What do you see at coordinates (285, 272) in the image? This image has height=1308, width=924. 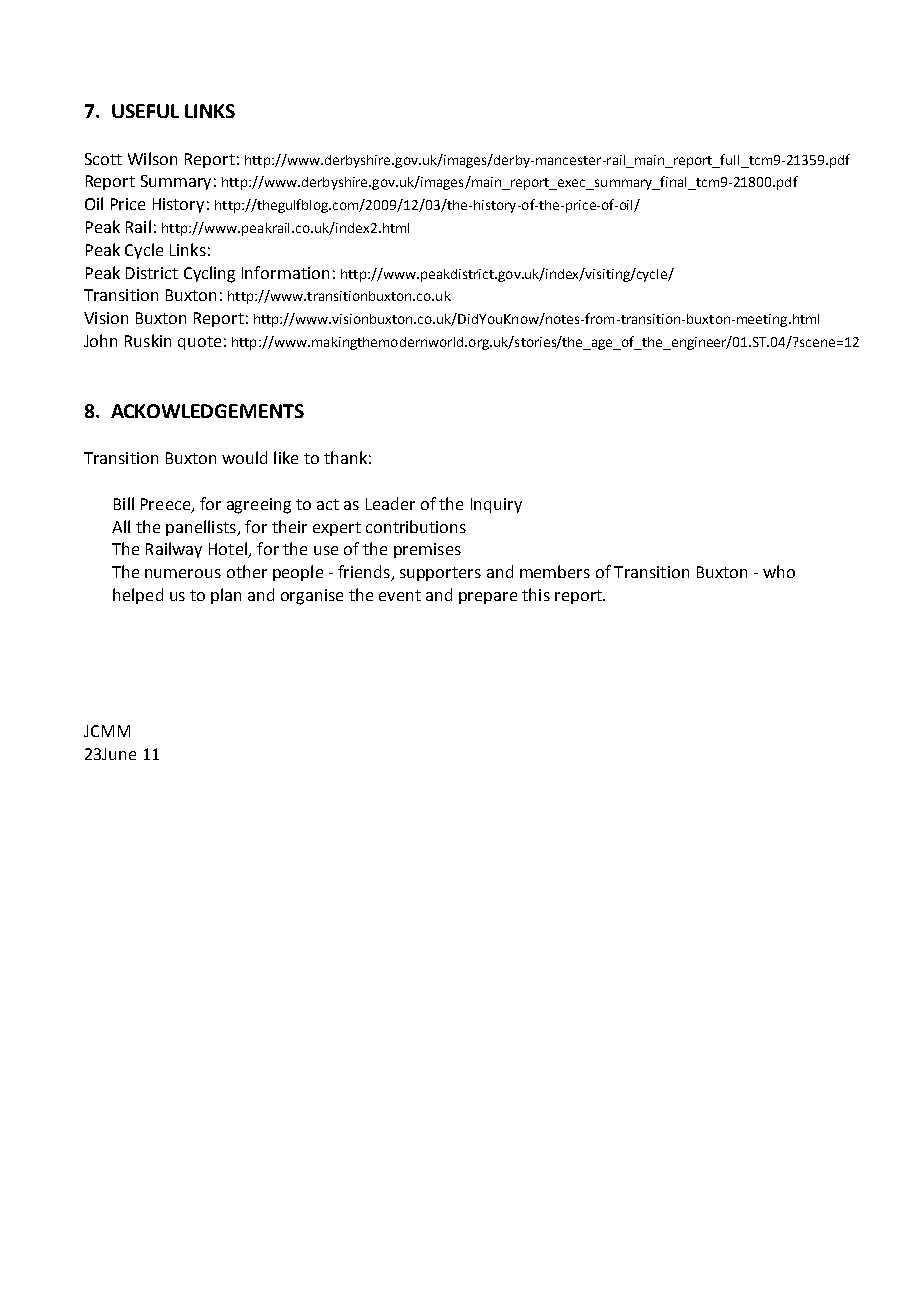 I see `Information` at bounding box center [285, 272].
